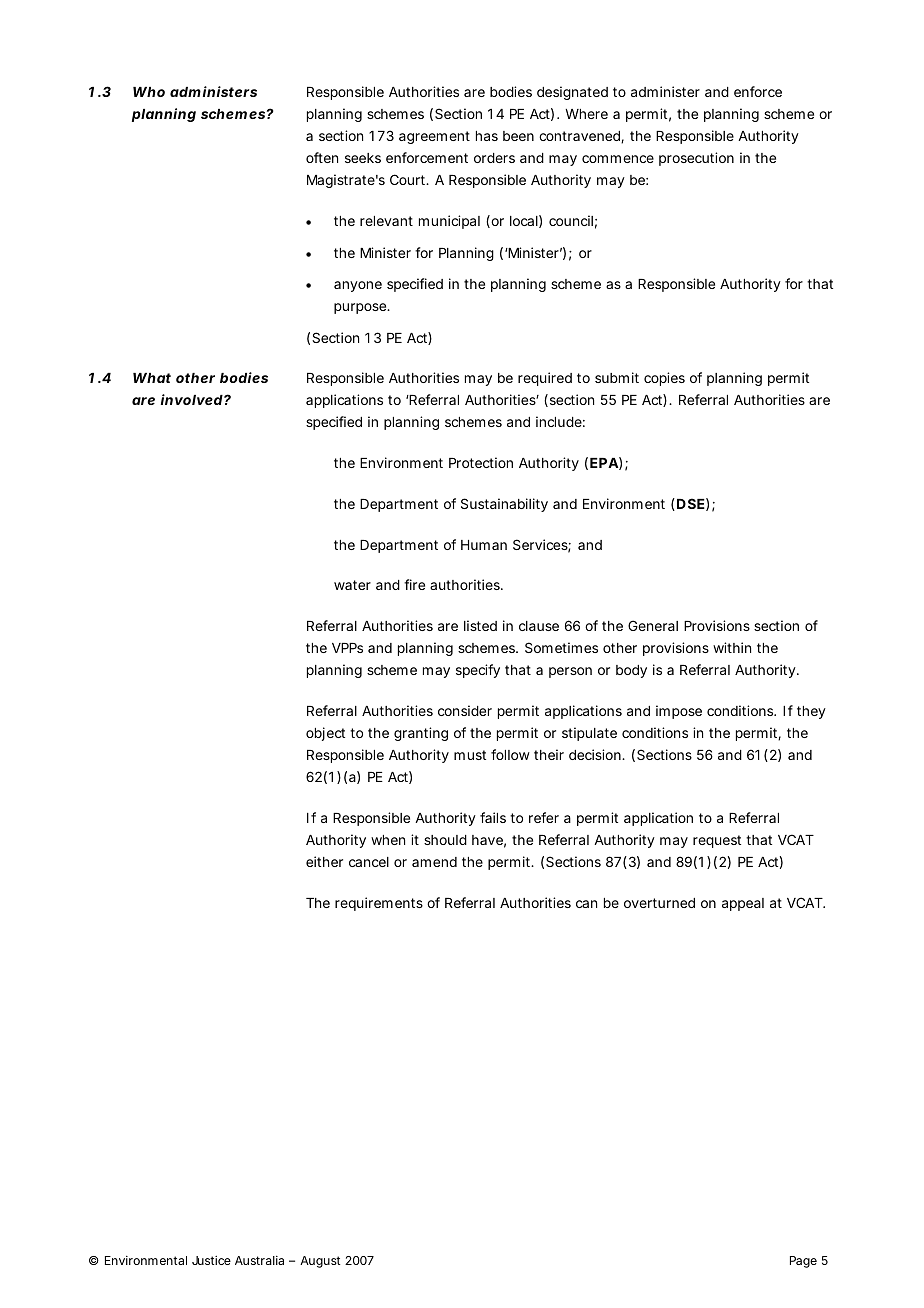 Image resolution: width=924 pixels, height=1308 pixels. I want to click on within, so click(732, 647).
